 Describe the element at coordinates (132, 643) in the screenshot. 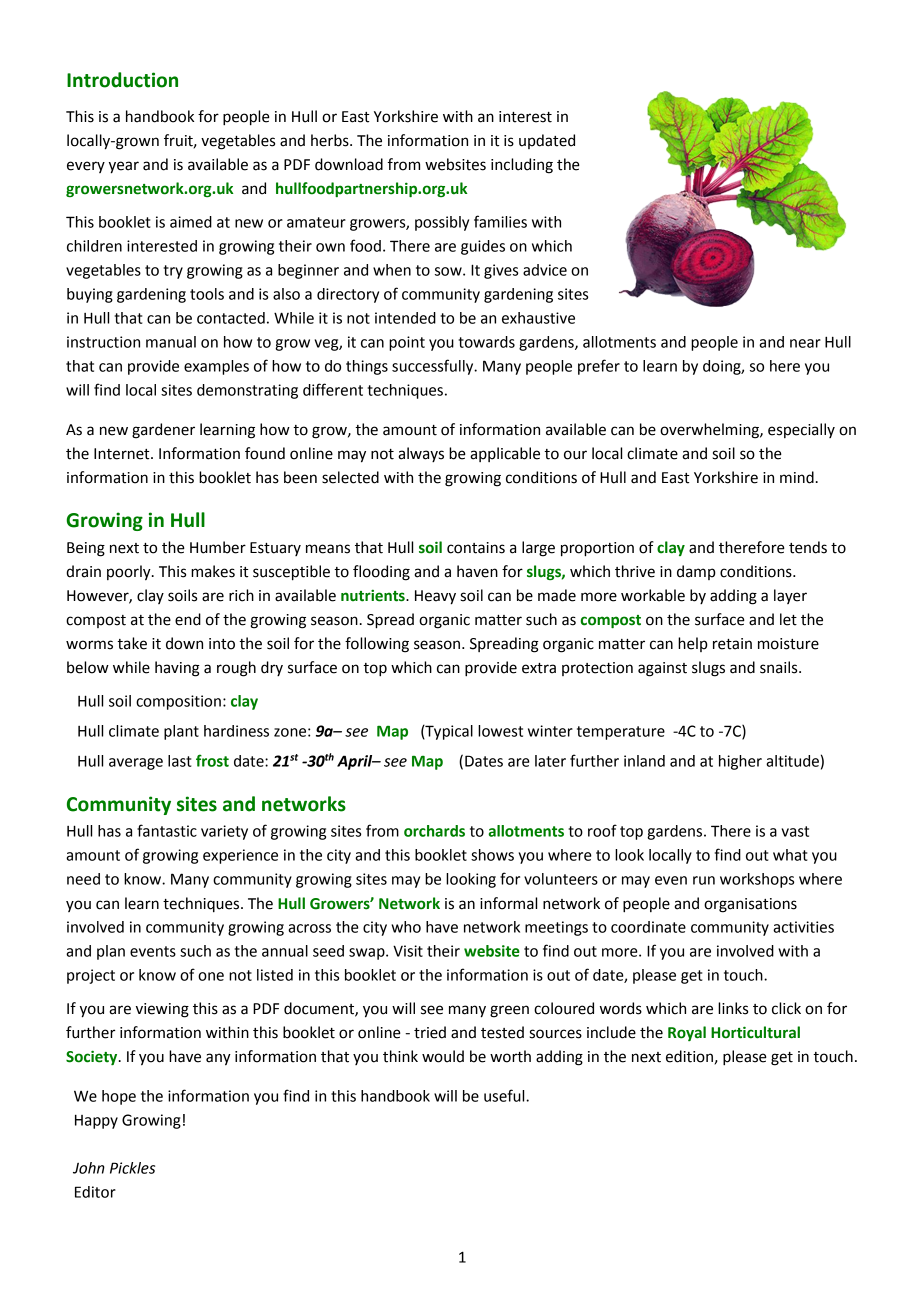

I see `take` at that location.
